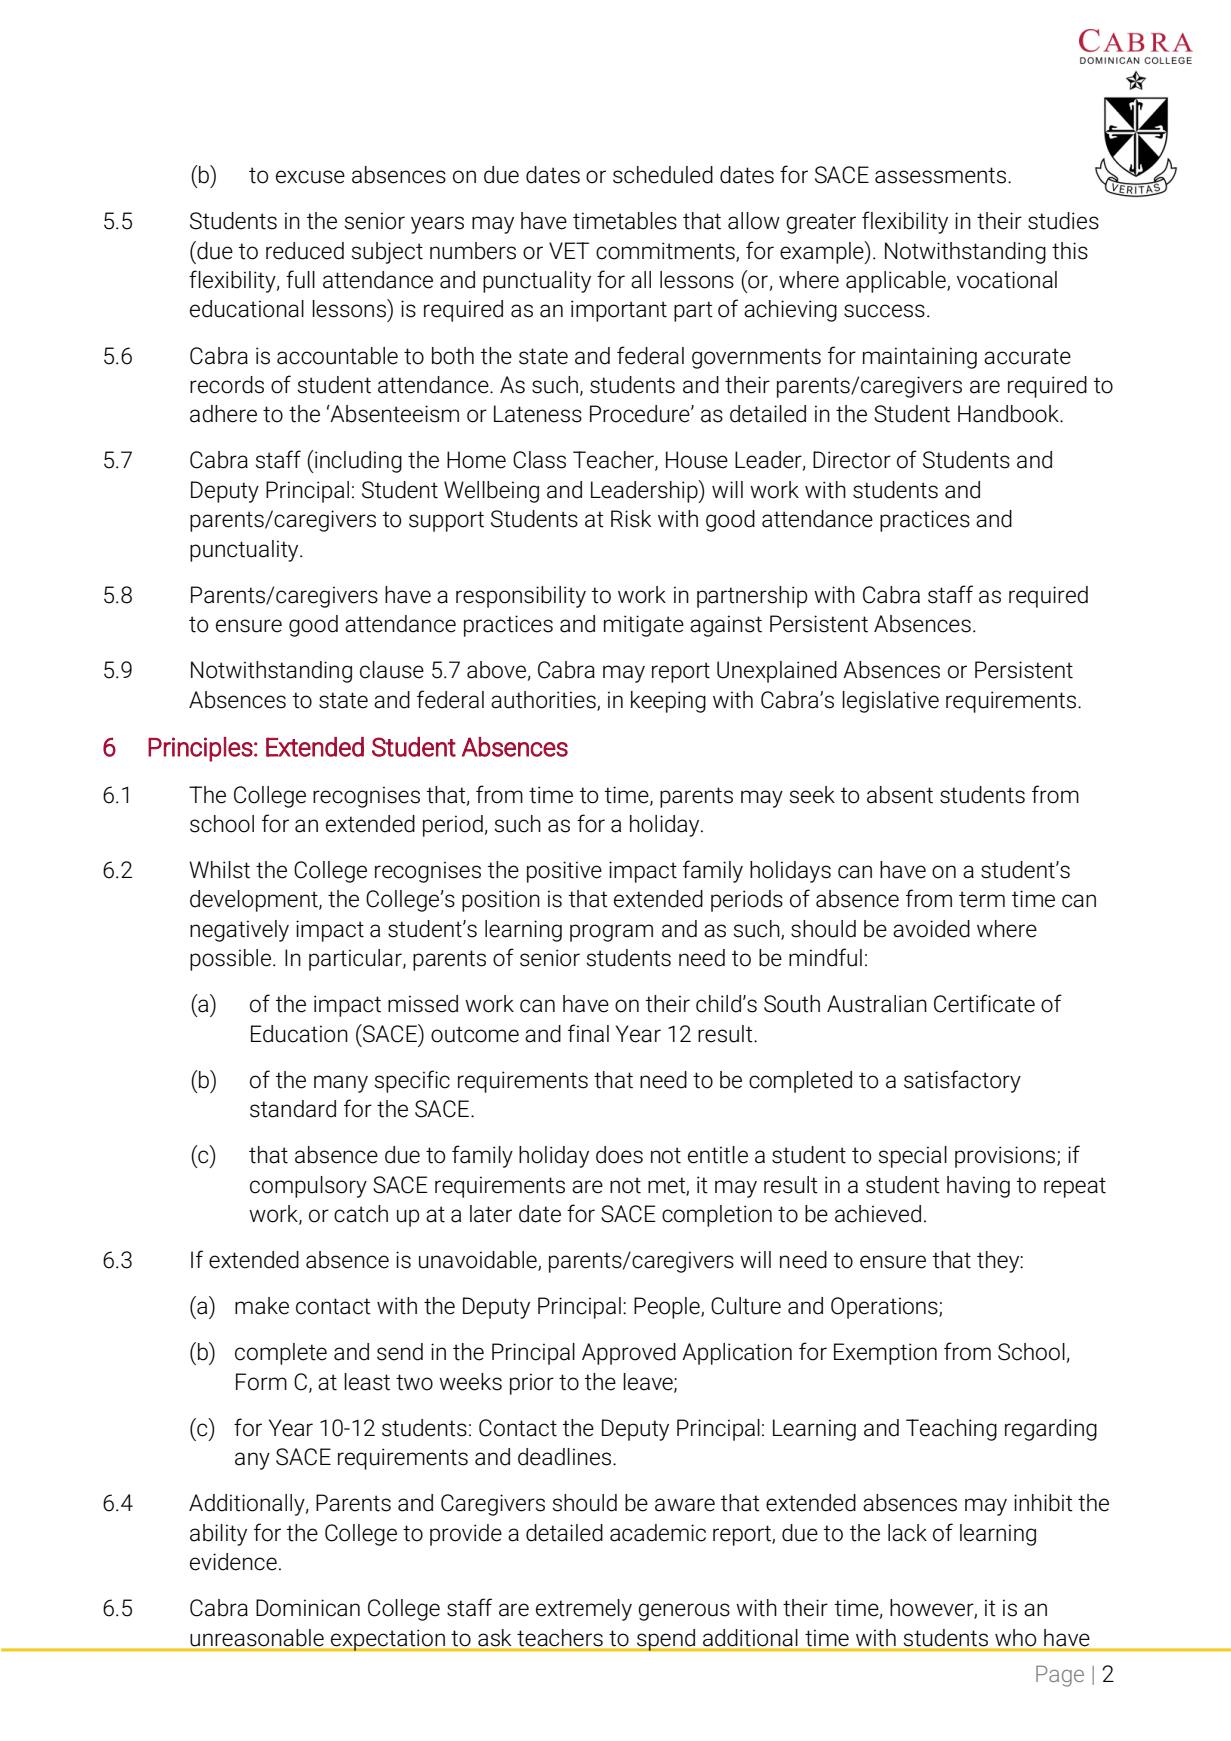 This document has height=1741, width=1231. I want to click on including, so click(357, 461).
